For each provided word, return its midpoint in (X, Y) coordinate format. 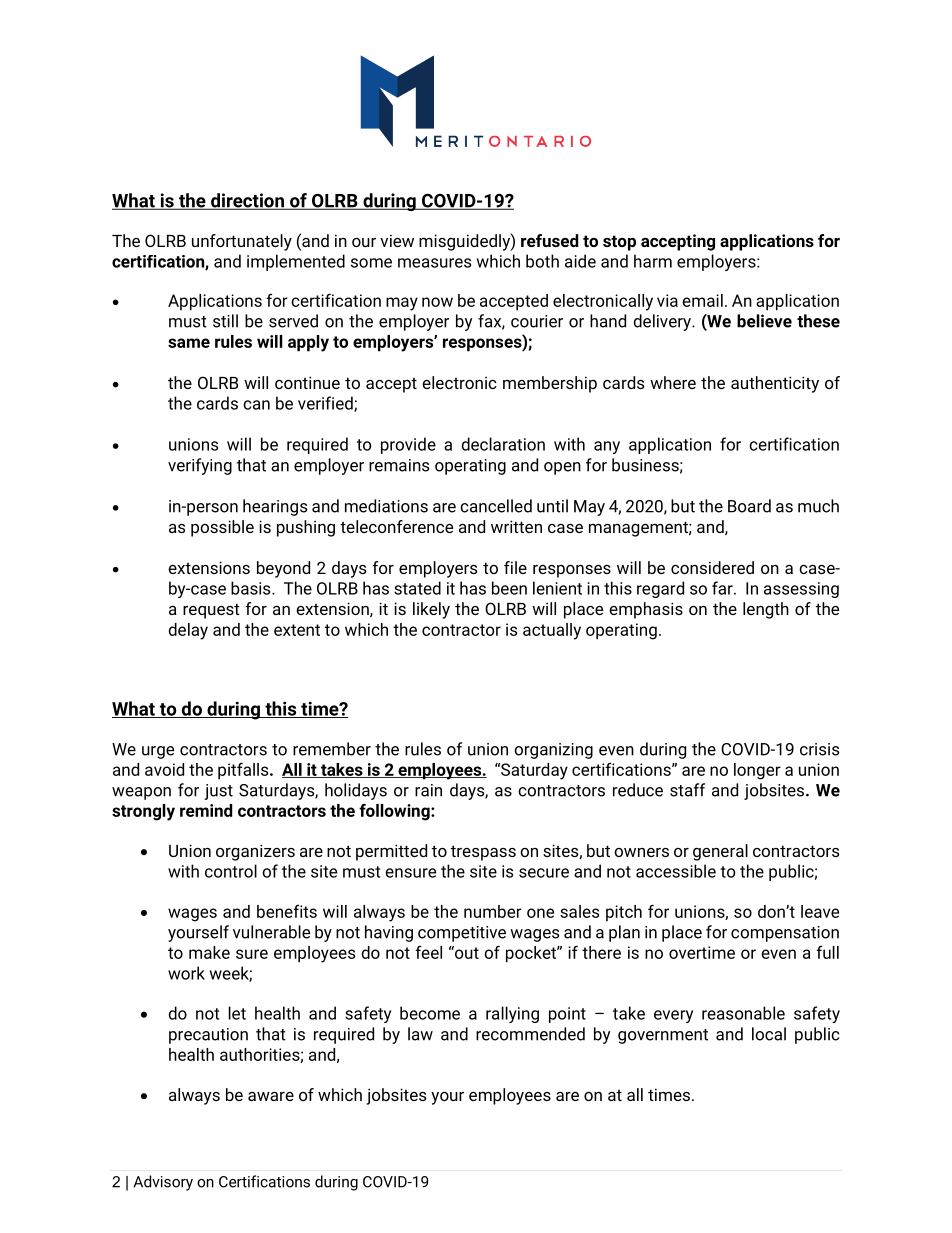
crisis (819, 749)
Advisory (163, 1183)
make (209, 952)
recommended (530, 1034)
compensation (785, 934)
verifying (200, 466)
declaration (503, 444)
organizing (553, 751)
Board (749, 506)
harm (653, 261)
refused (549, 240)
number (493, 911)
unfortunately (242, 242)
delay (188, 631)
